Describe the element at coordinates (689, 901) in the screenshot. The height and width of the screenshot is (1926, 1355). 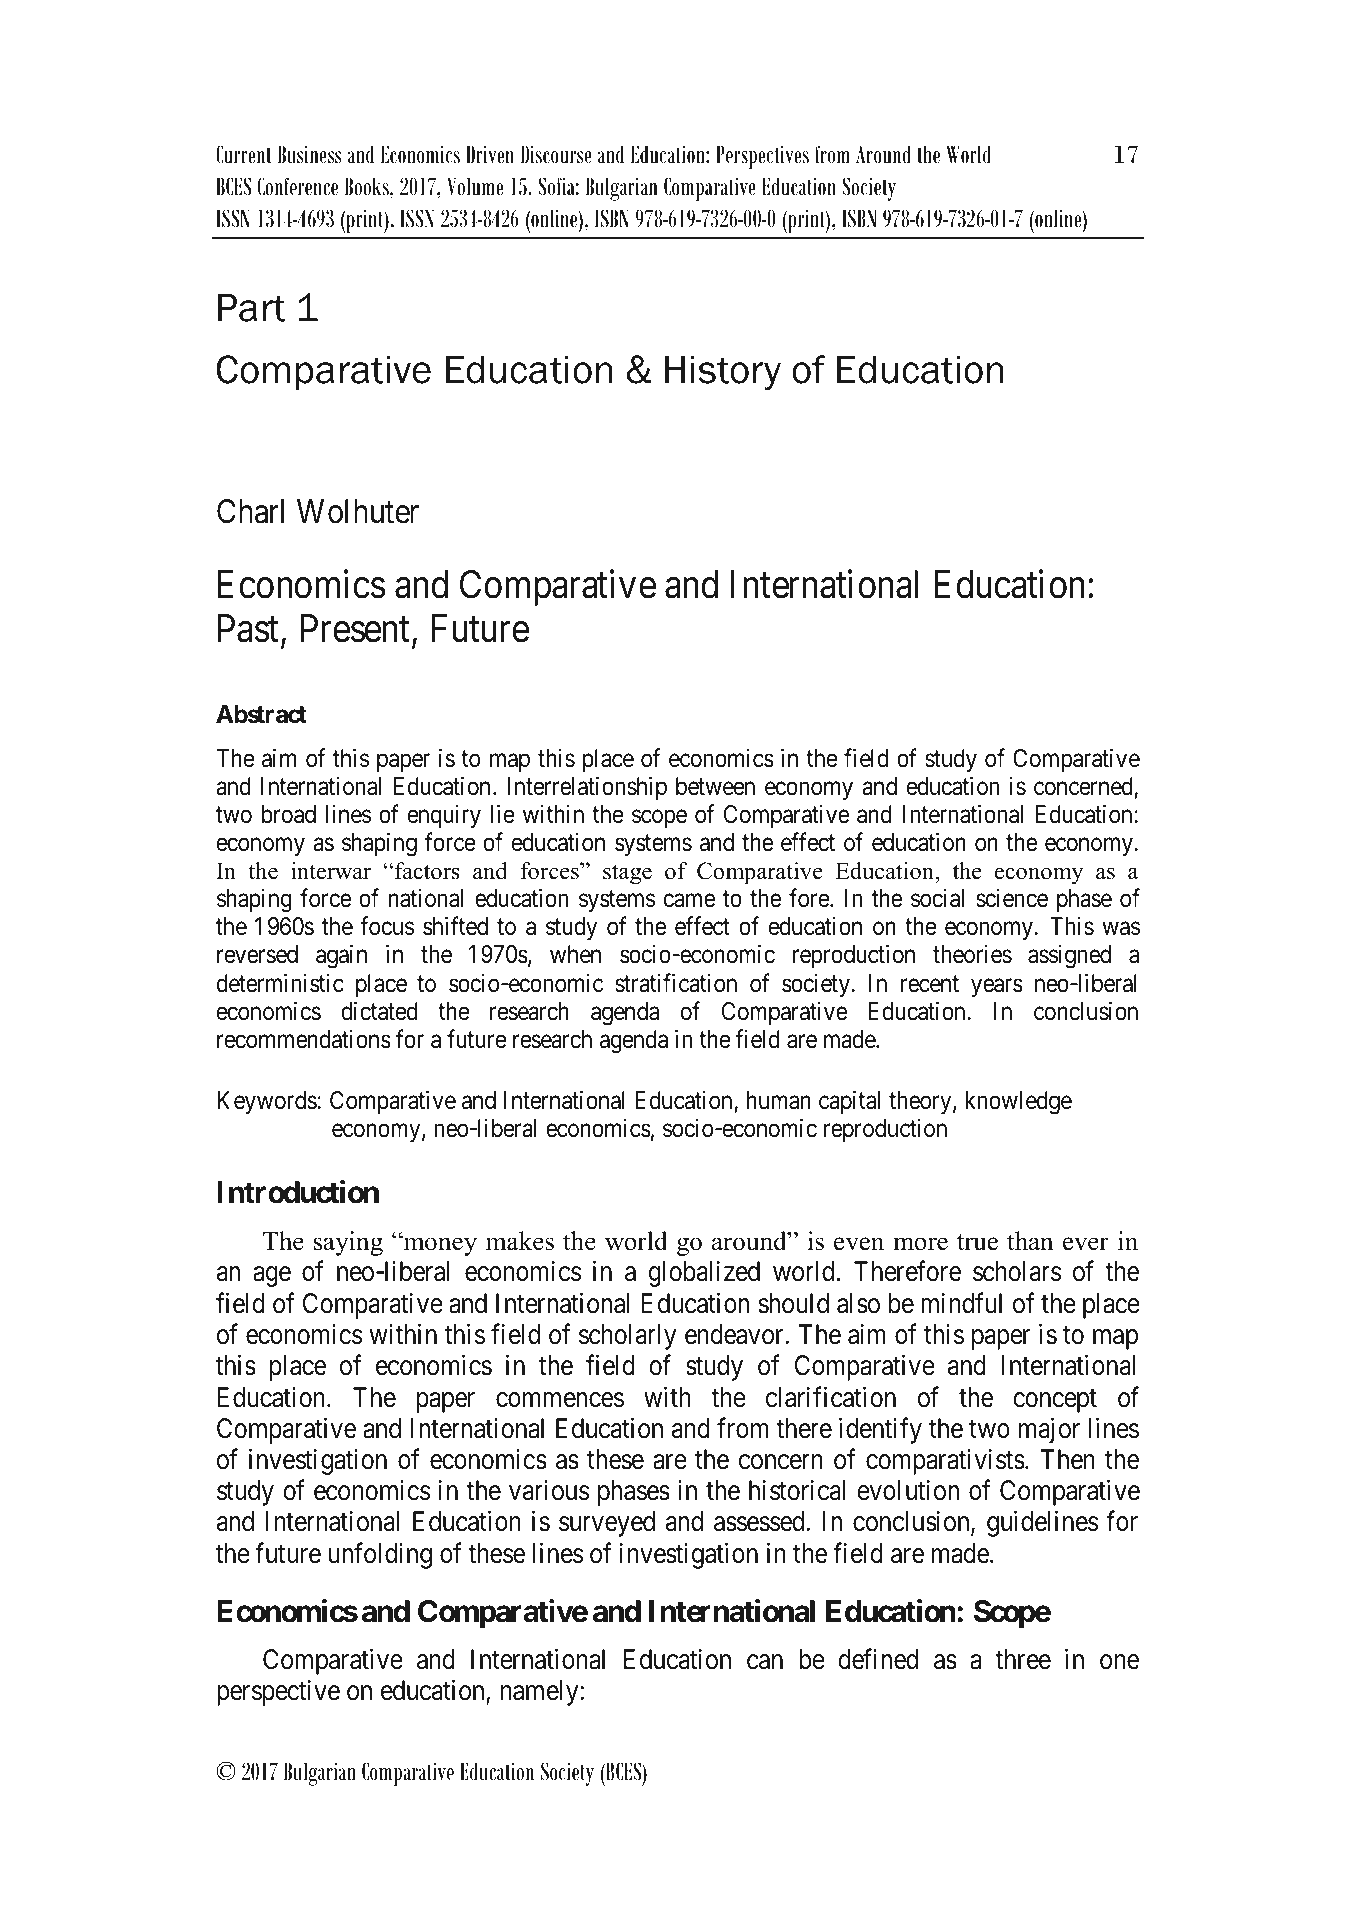
I see `came` at that location.
